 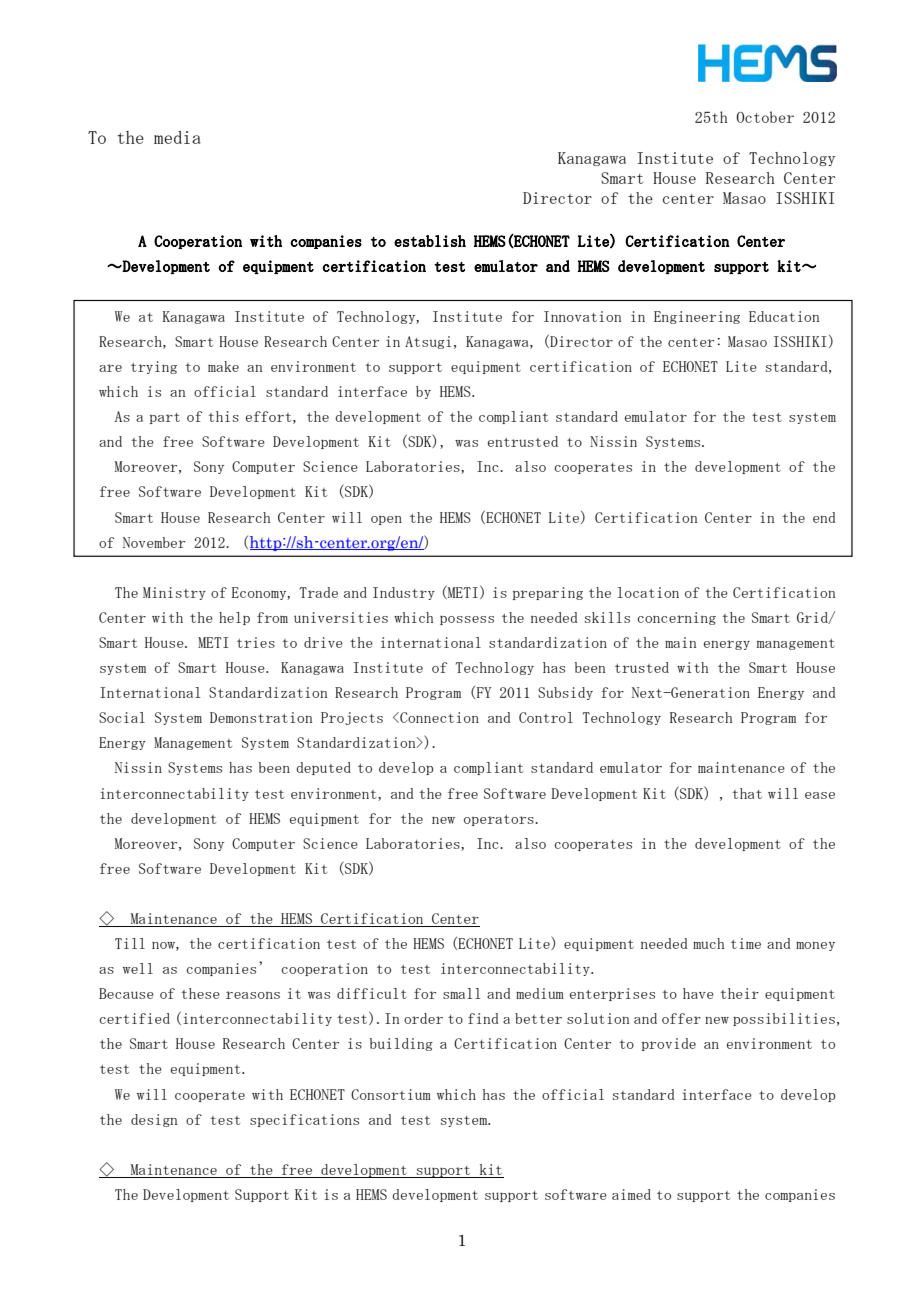 I want to click on tries, so click(x=256, y=642).
